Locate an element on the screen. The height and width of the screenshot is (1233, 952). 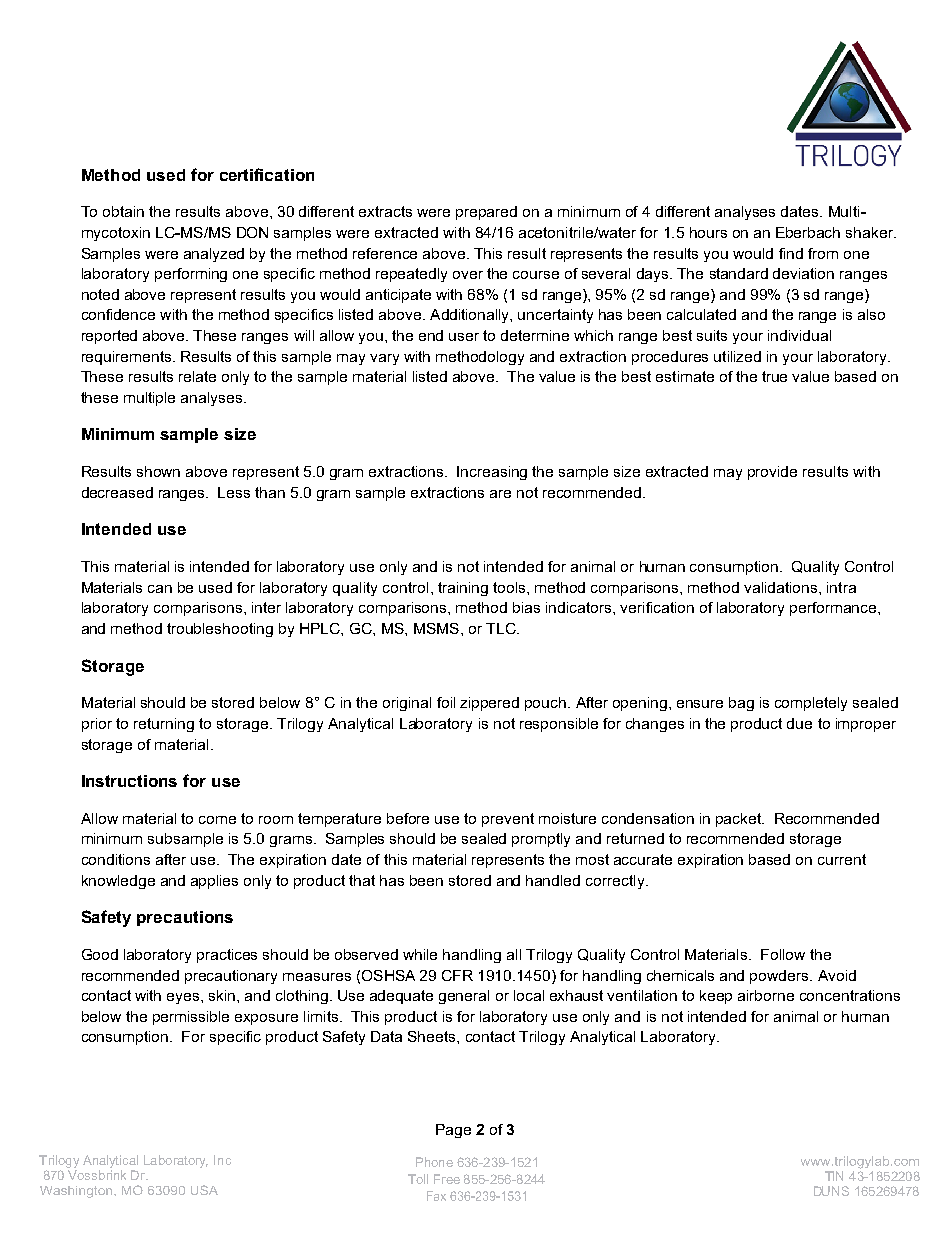
returning is located at coordinates (164, 725).
